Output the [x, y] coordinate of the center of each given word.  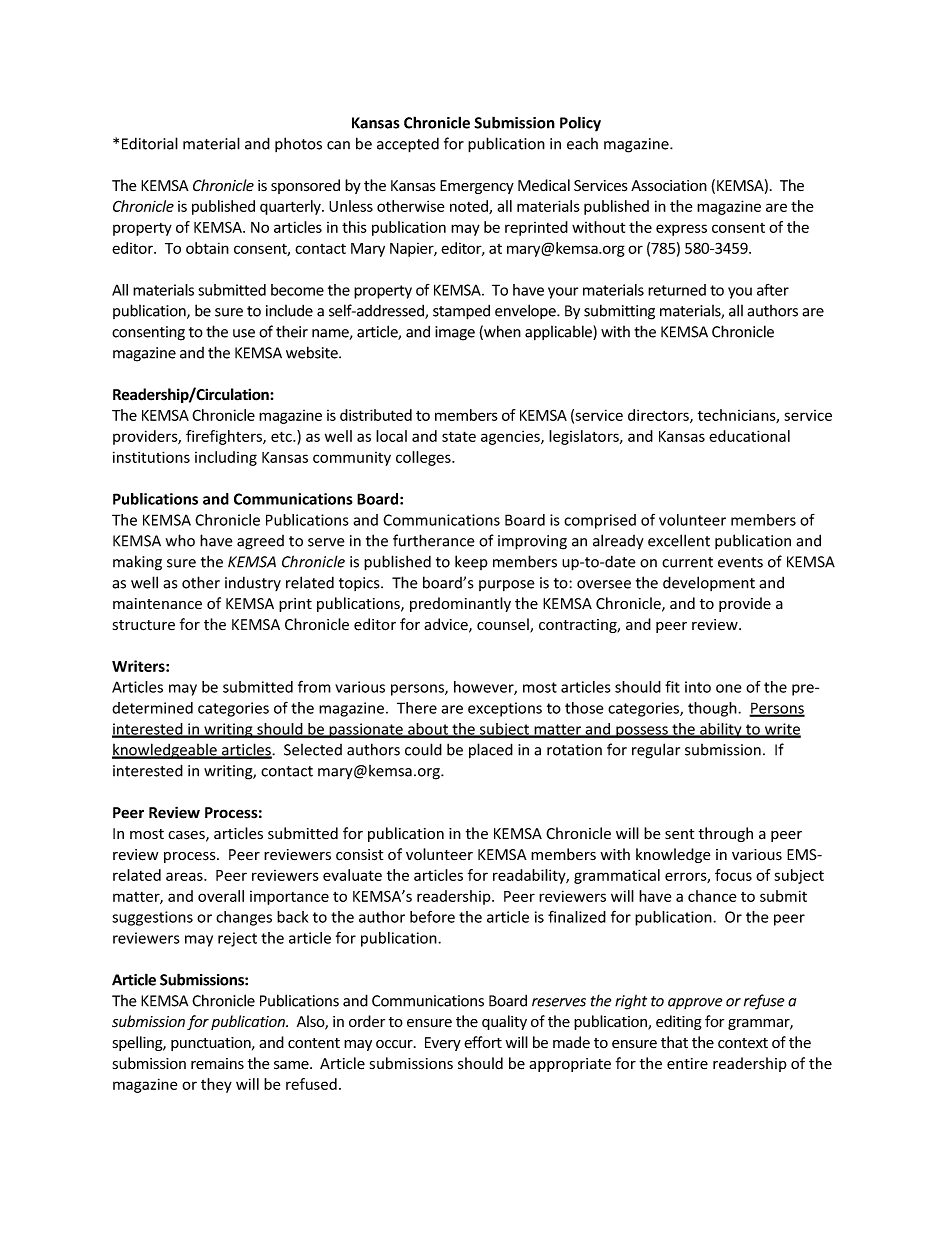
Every [443, 1044]
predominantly [460, 604]
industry [253, 583]
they [216, 1085]
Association [669, 186]
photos [298, 144]
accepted [408, 145]
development [709, 583]
